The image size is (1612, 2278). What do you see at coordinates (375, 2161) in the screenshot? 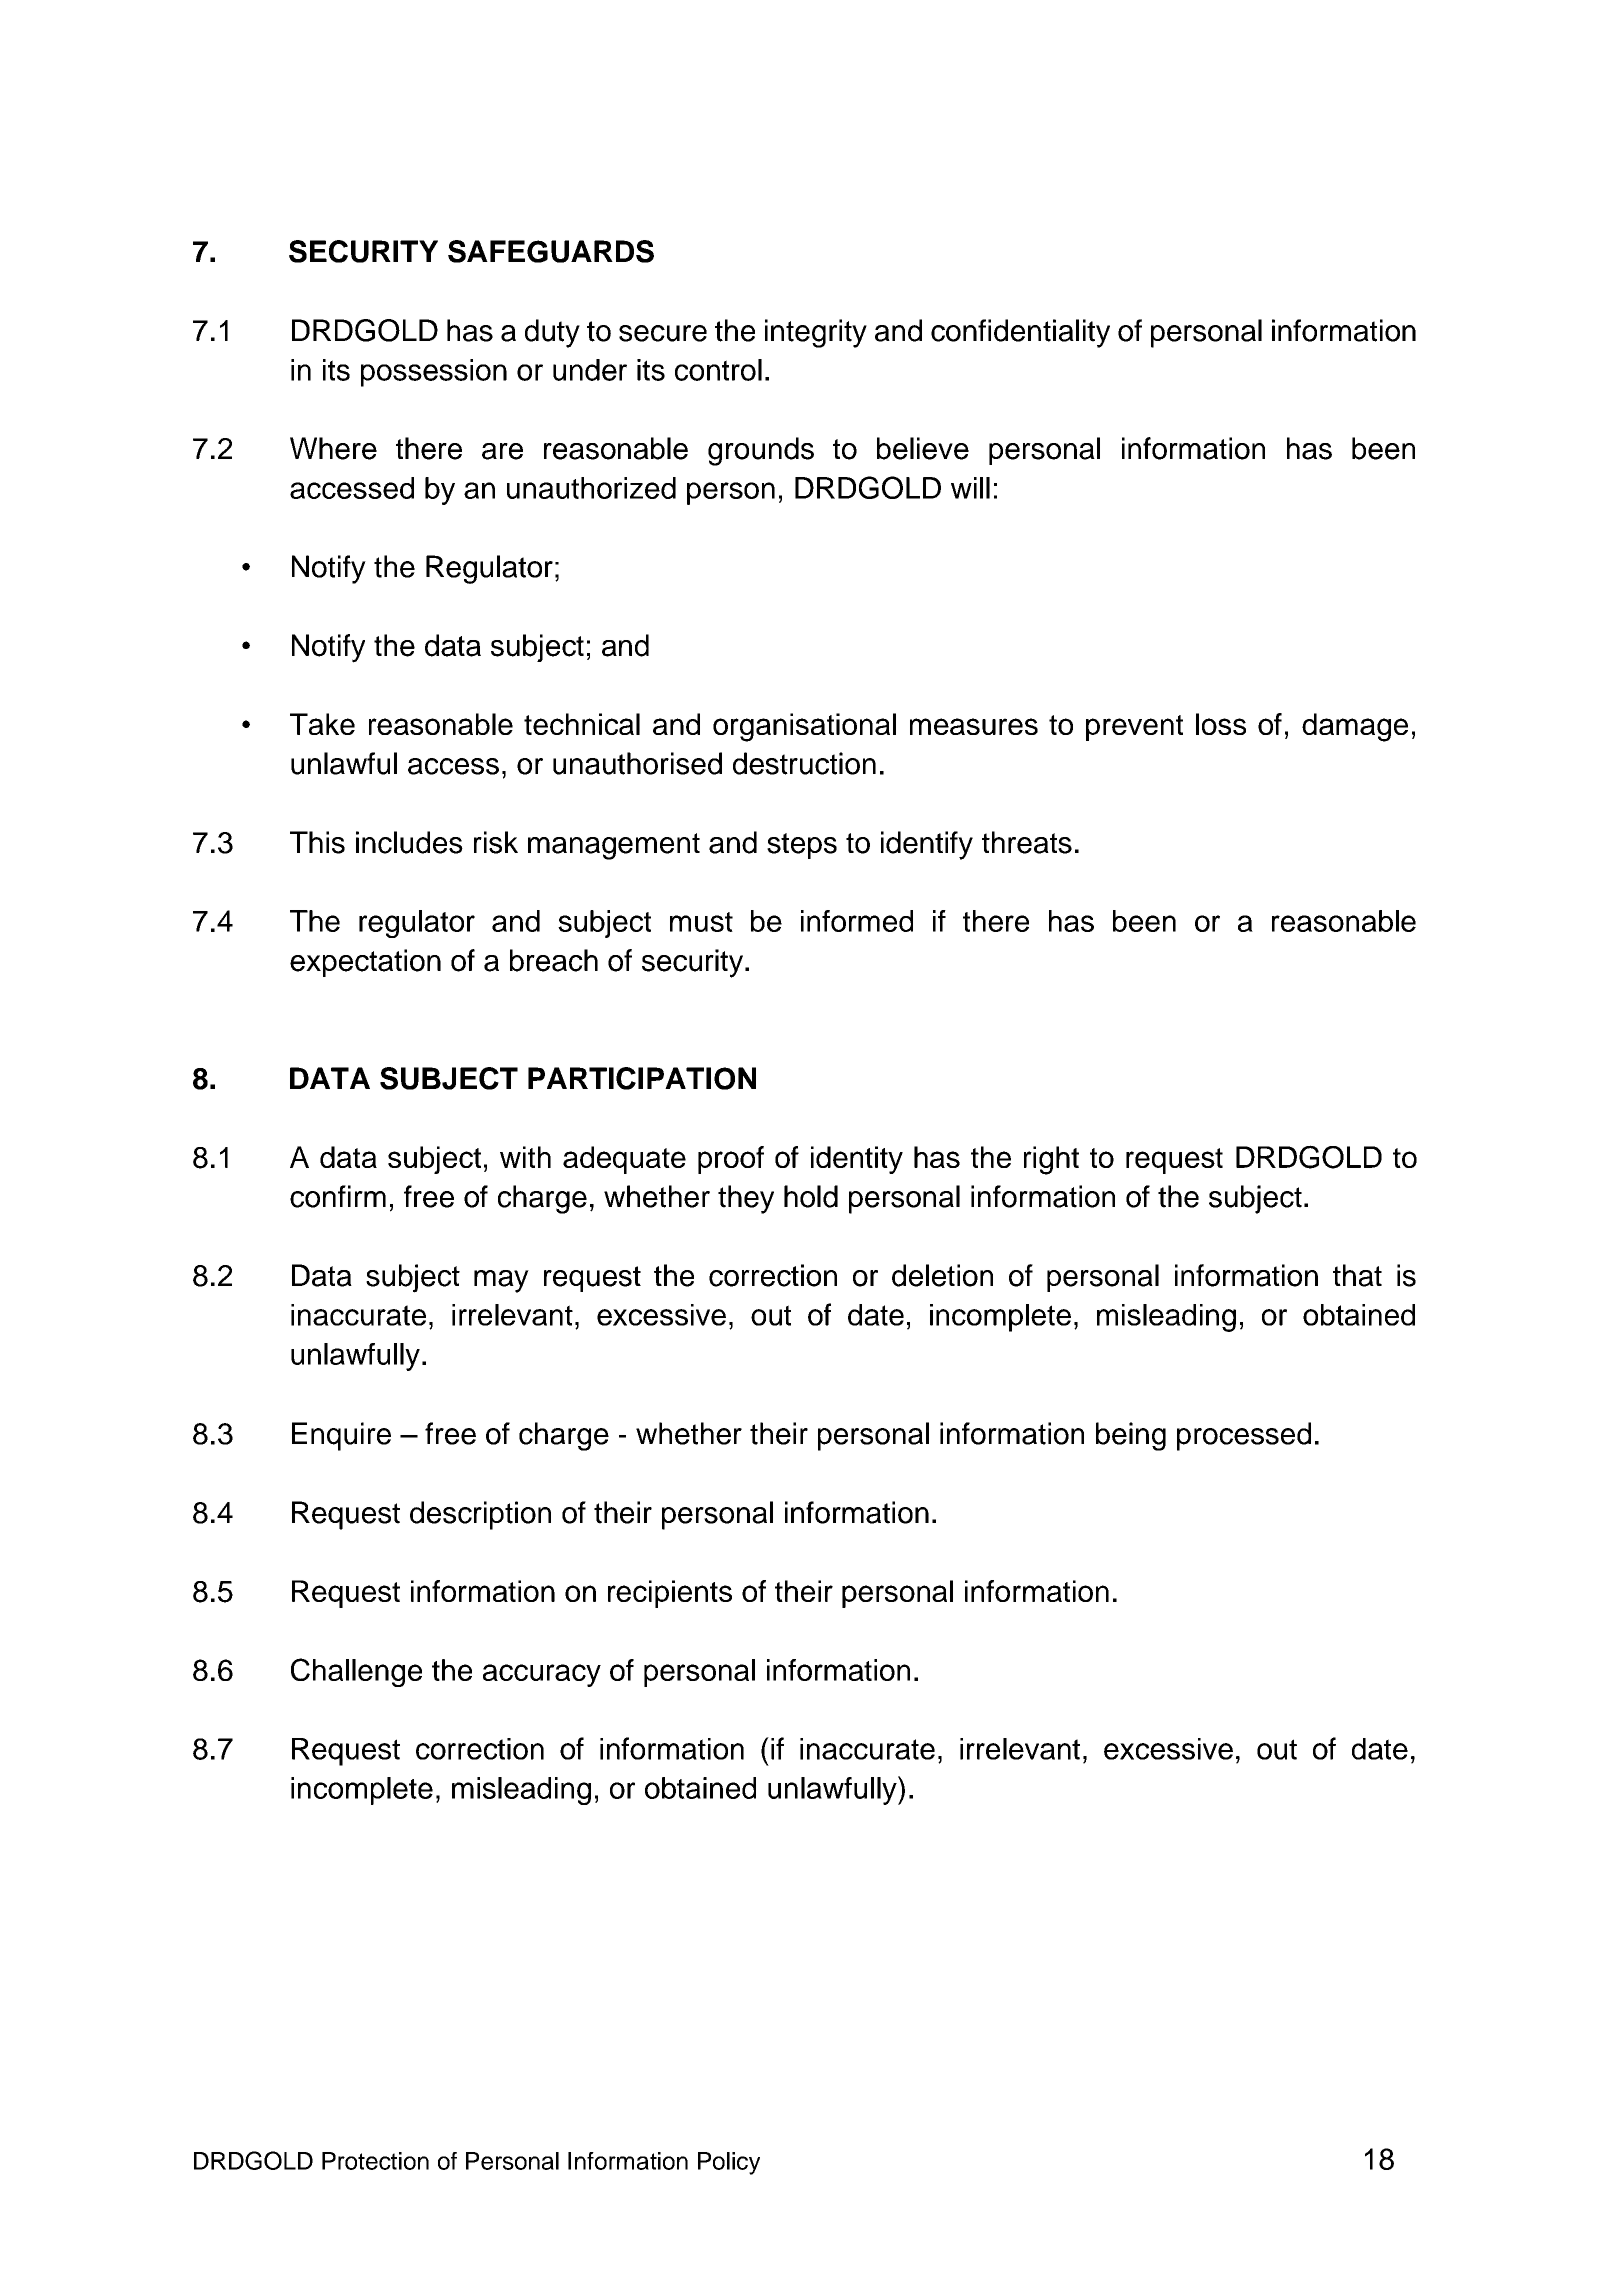
I see `Protection` at bounding box center [375, 2161].
